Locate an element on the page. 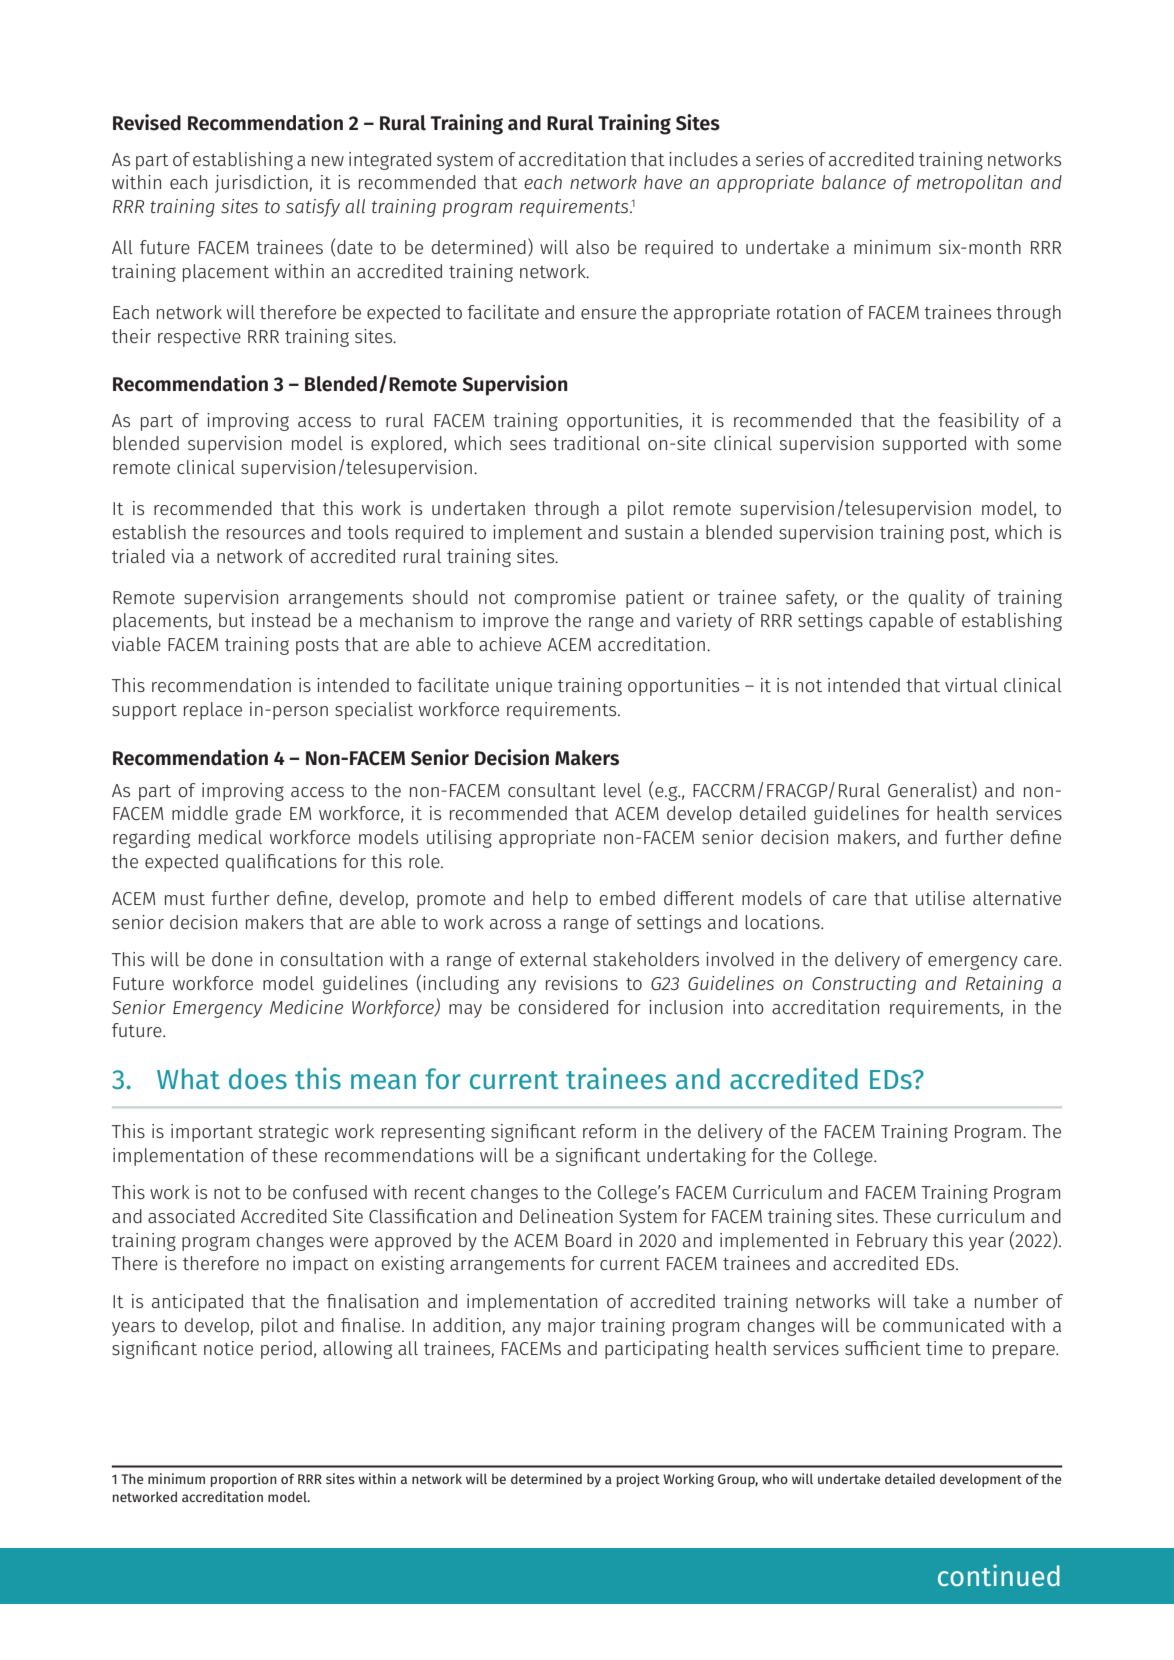  does is located at coordinates (258, 1078).
